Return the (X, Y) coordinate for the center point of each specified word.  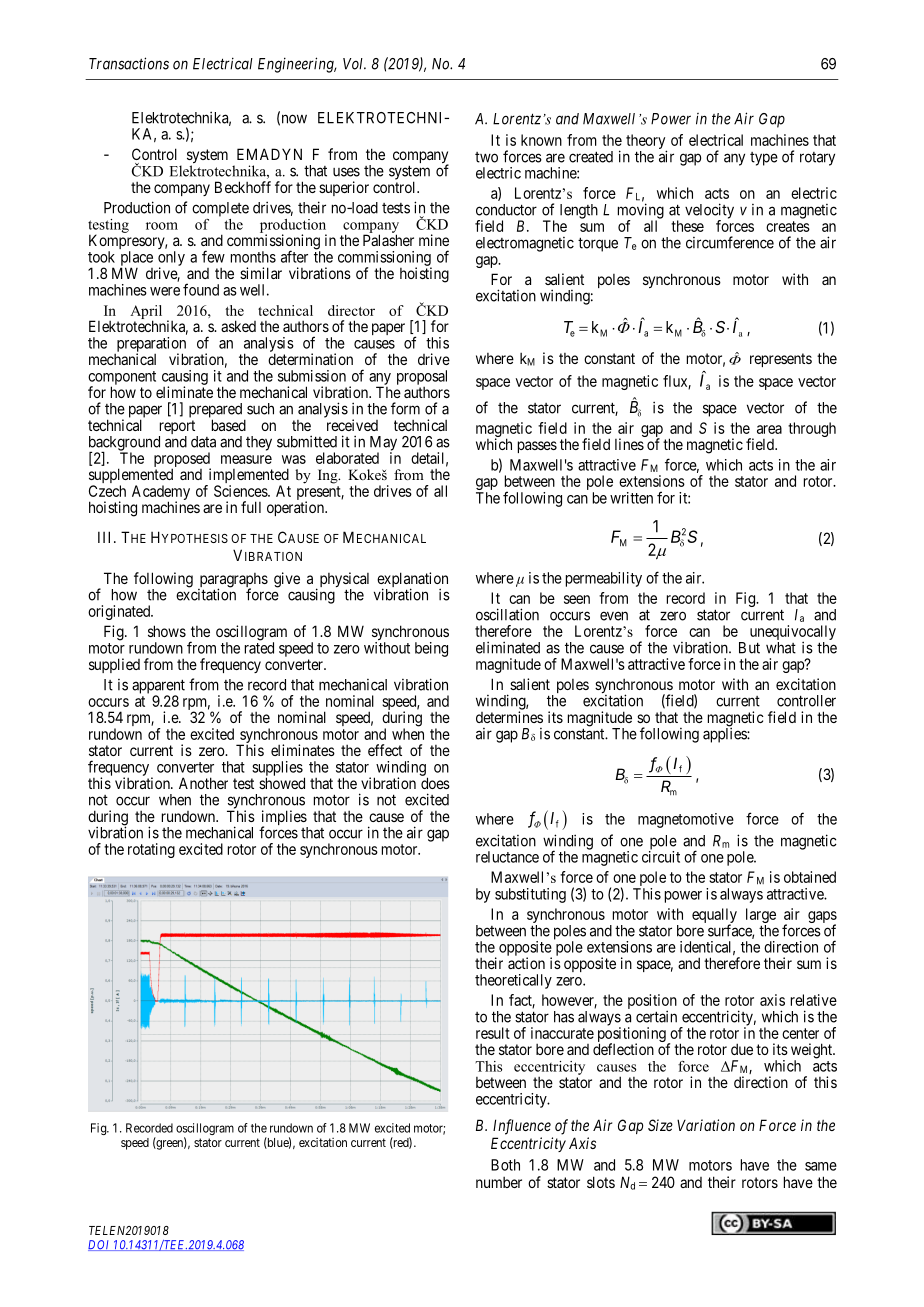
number (499, 1182)
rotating (151, 850)
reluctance (507, 857)
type (764, 159)
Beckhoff (243, 187)
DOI (100, 1245)
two (486, 157)
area (769, 429)
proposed (182, 461)
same (821, 1166)
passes (537, 447)
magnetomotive (686, 820)
